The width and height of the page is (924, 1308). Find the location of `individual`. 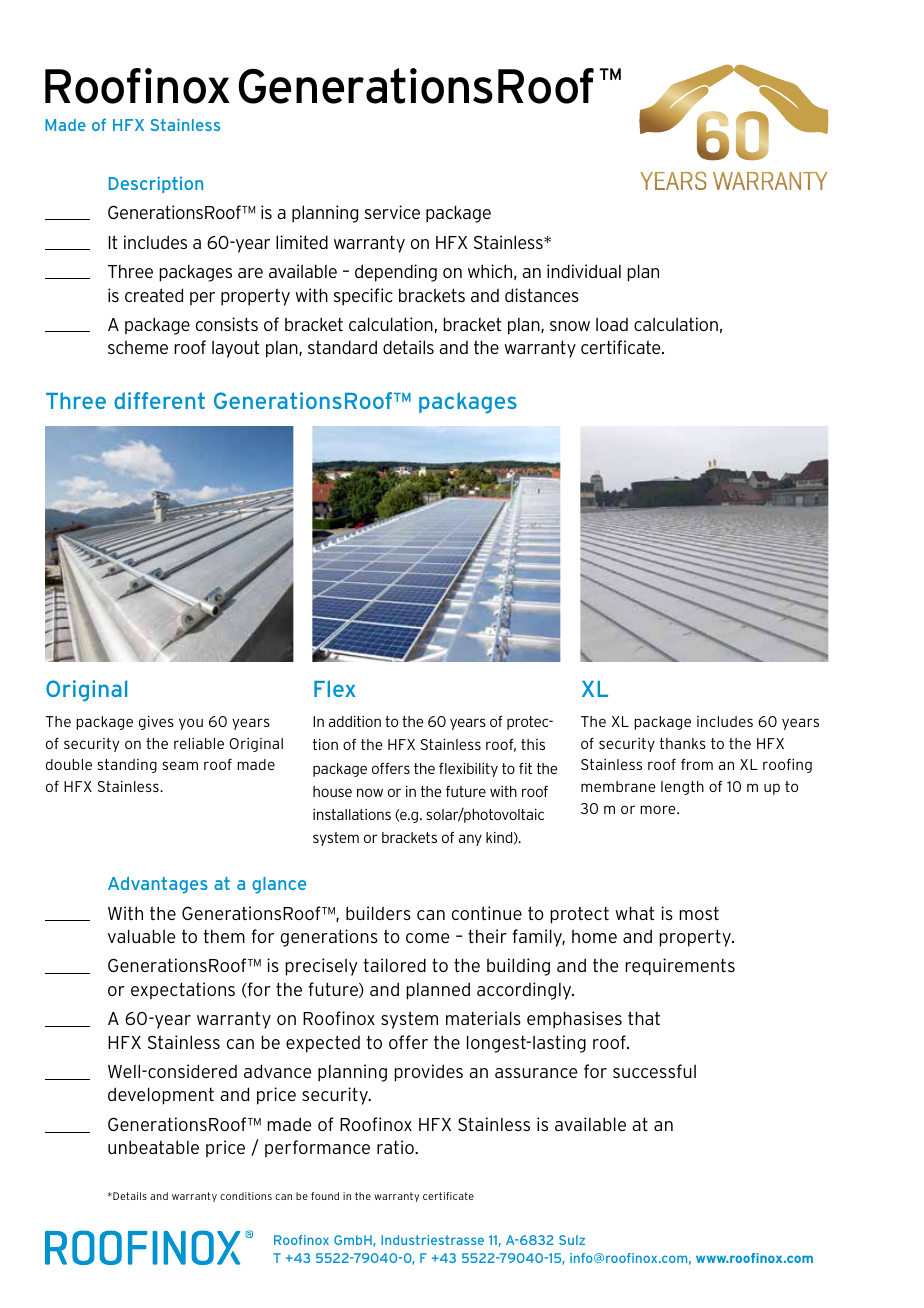

individual is located at coordinates (584, 271).
